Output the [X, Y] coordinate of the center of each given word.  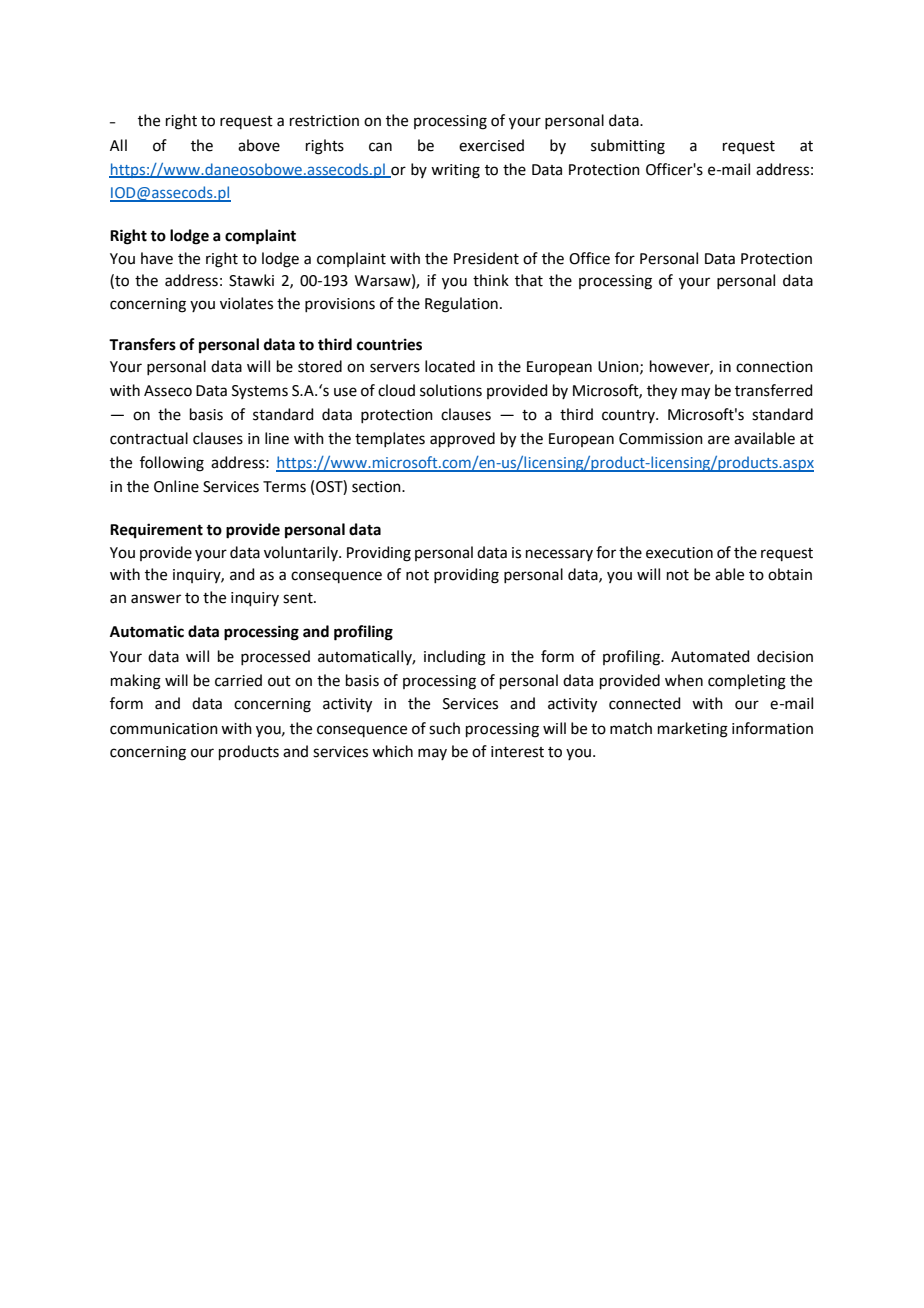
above [259, 145]
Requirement [156, 531]
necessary [559, 555]
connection [774, 367]
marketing [693, 730]
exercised [491, 145]
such [444, 728]
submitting [628, 147]
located [450, 366]
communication [164, 729]
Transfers [142, 344]
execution [679, 553]
